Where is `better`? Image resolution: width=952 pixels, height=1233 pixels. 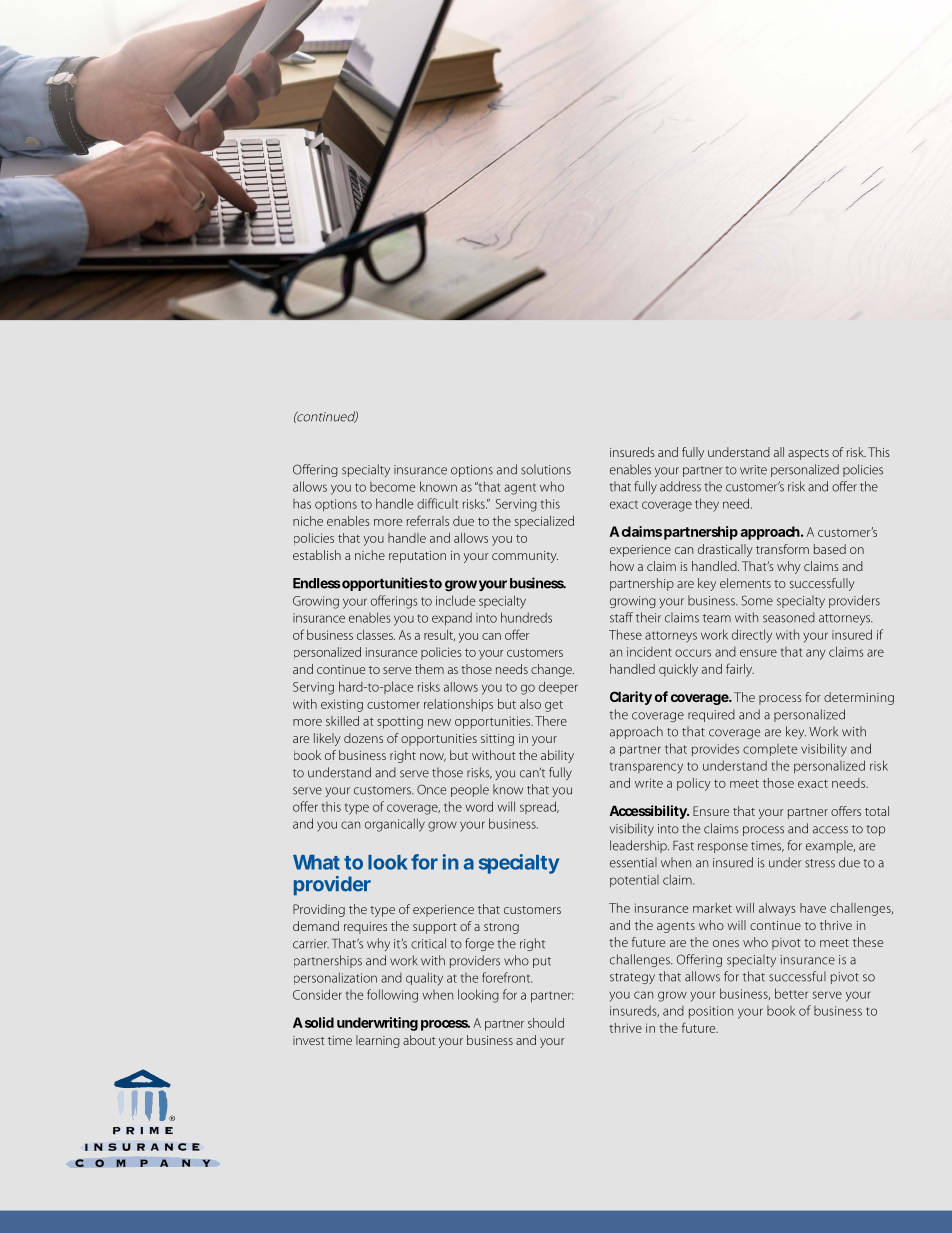
better is located at coordinates (791, 993).
